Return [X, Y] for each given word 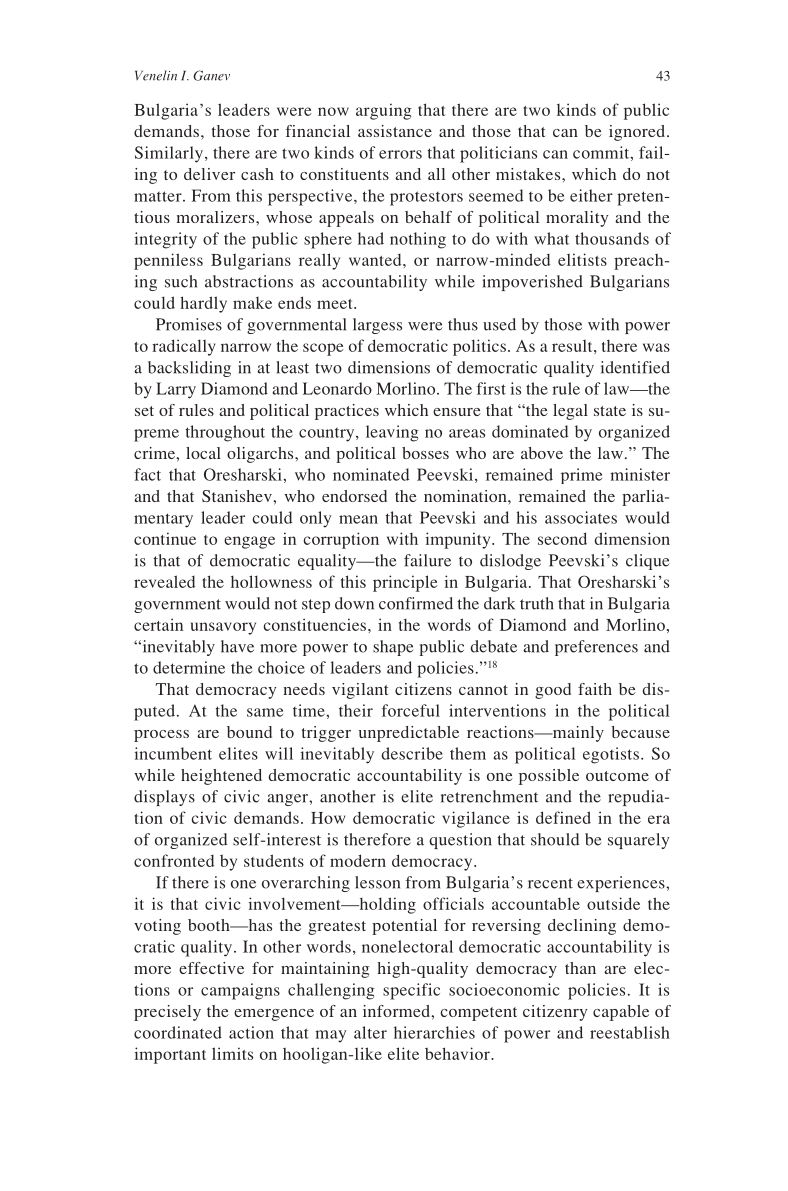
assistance [395, 131]
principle [405, 583]
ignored [638, 133]
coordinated [178, 1032]
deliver [209, 174]
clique [648, 562]
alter [370, 1032]
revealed [164, 581]
